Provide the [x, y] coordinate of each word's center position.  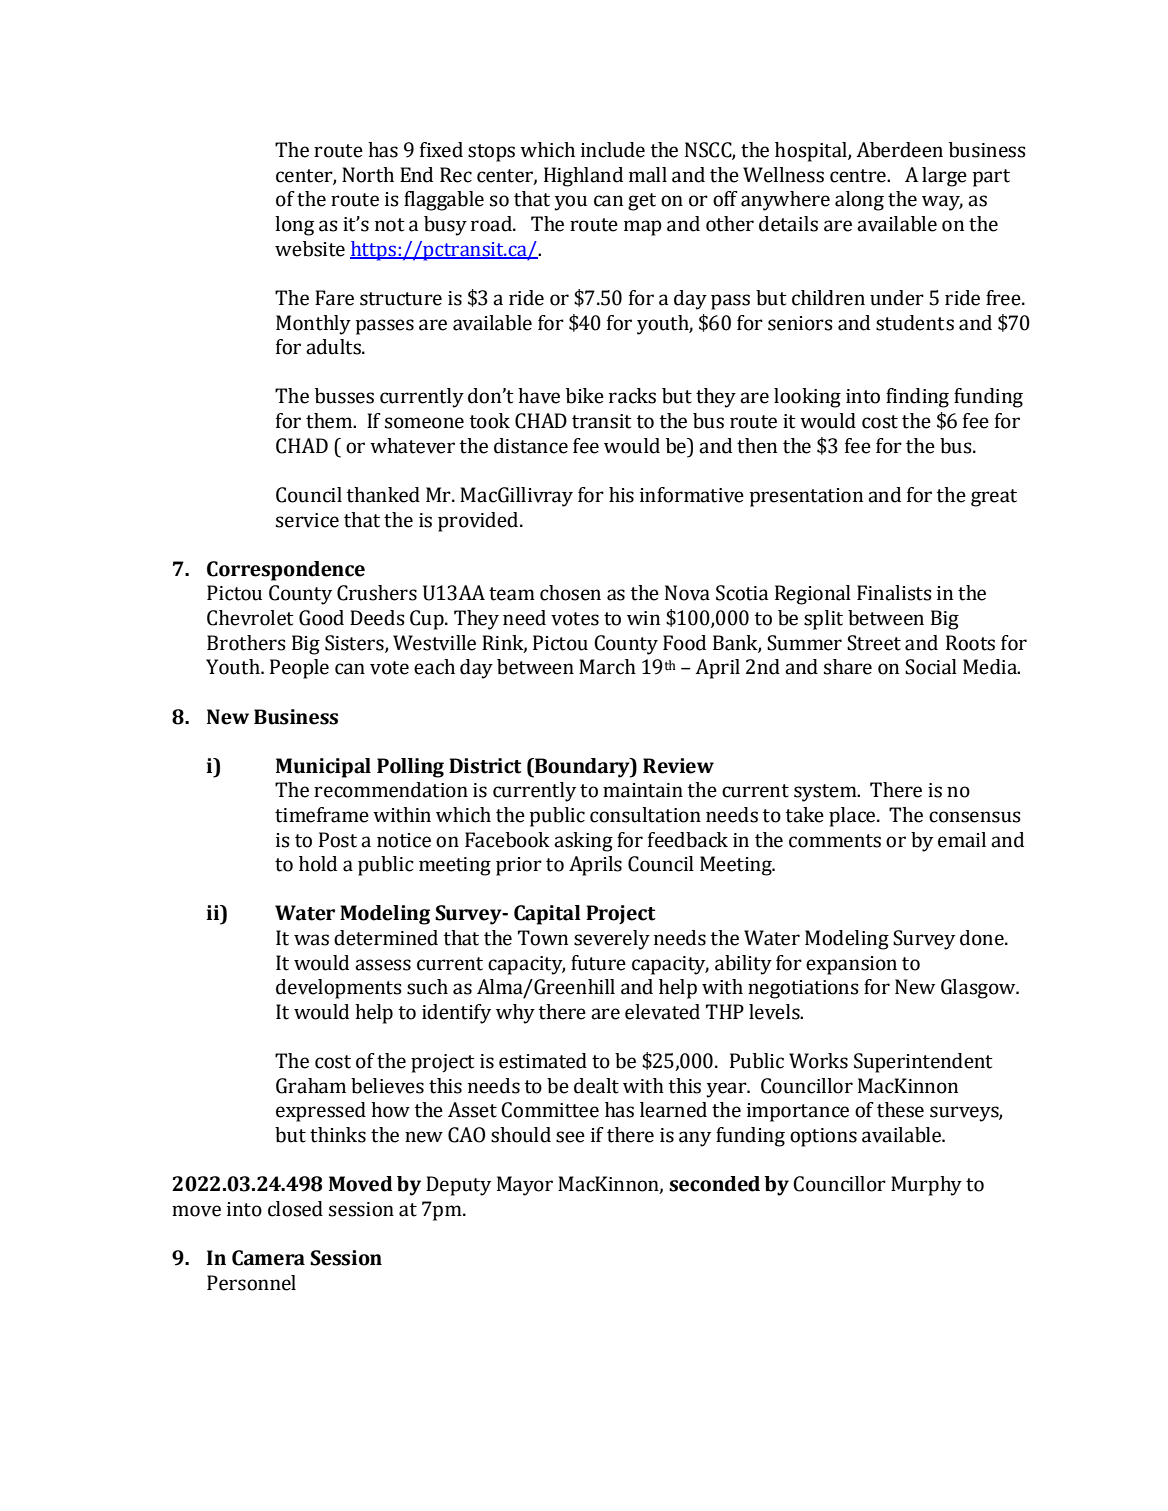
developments [339, 989]
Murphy [926, 1186]
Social [931, 667]
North [368, 175]
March [607, 667]
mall [648, 175]
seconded [714, 1184]
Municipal [323, 768]
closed [295, 1209]
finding [917, 398]
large [944, 177]
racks [632, 396]
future [598, 963]
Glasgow [979, 989]
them [330, 421]
